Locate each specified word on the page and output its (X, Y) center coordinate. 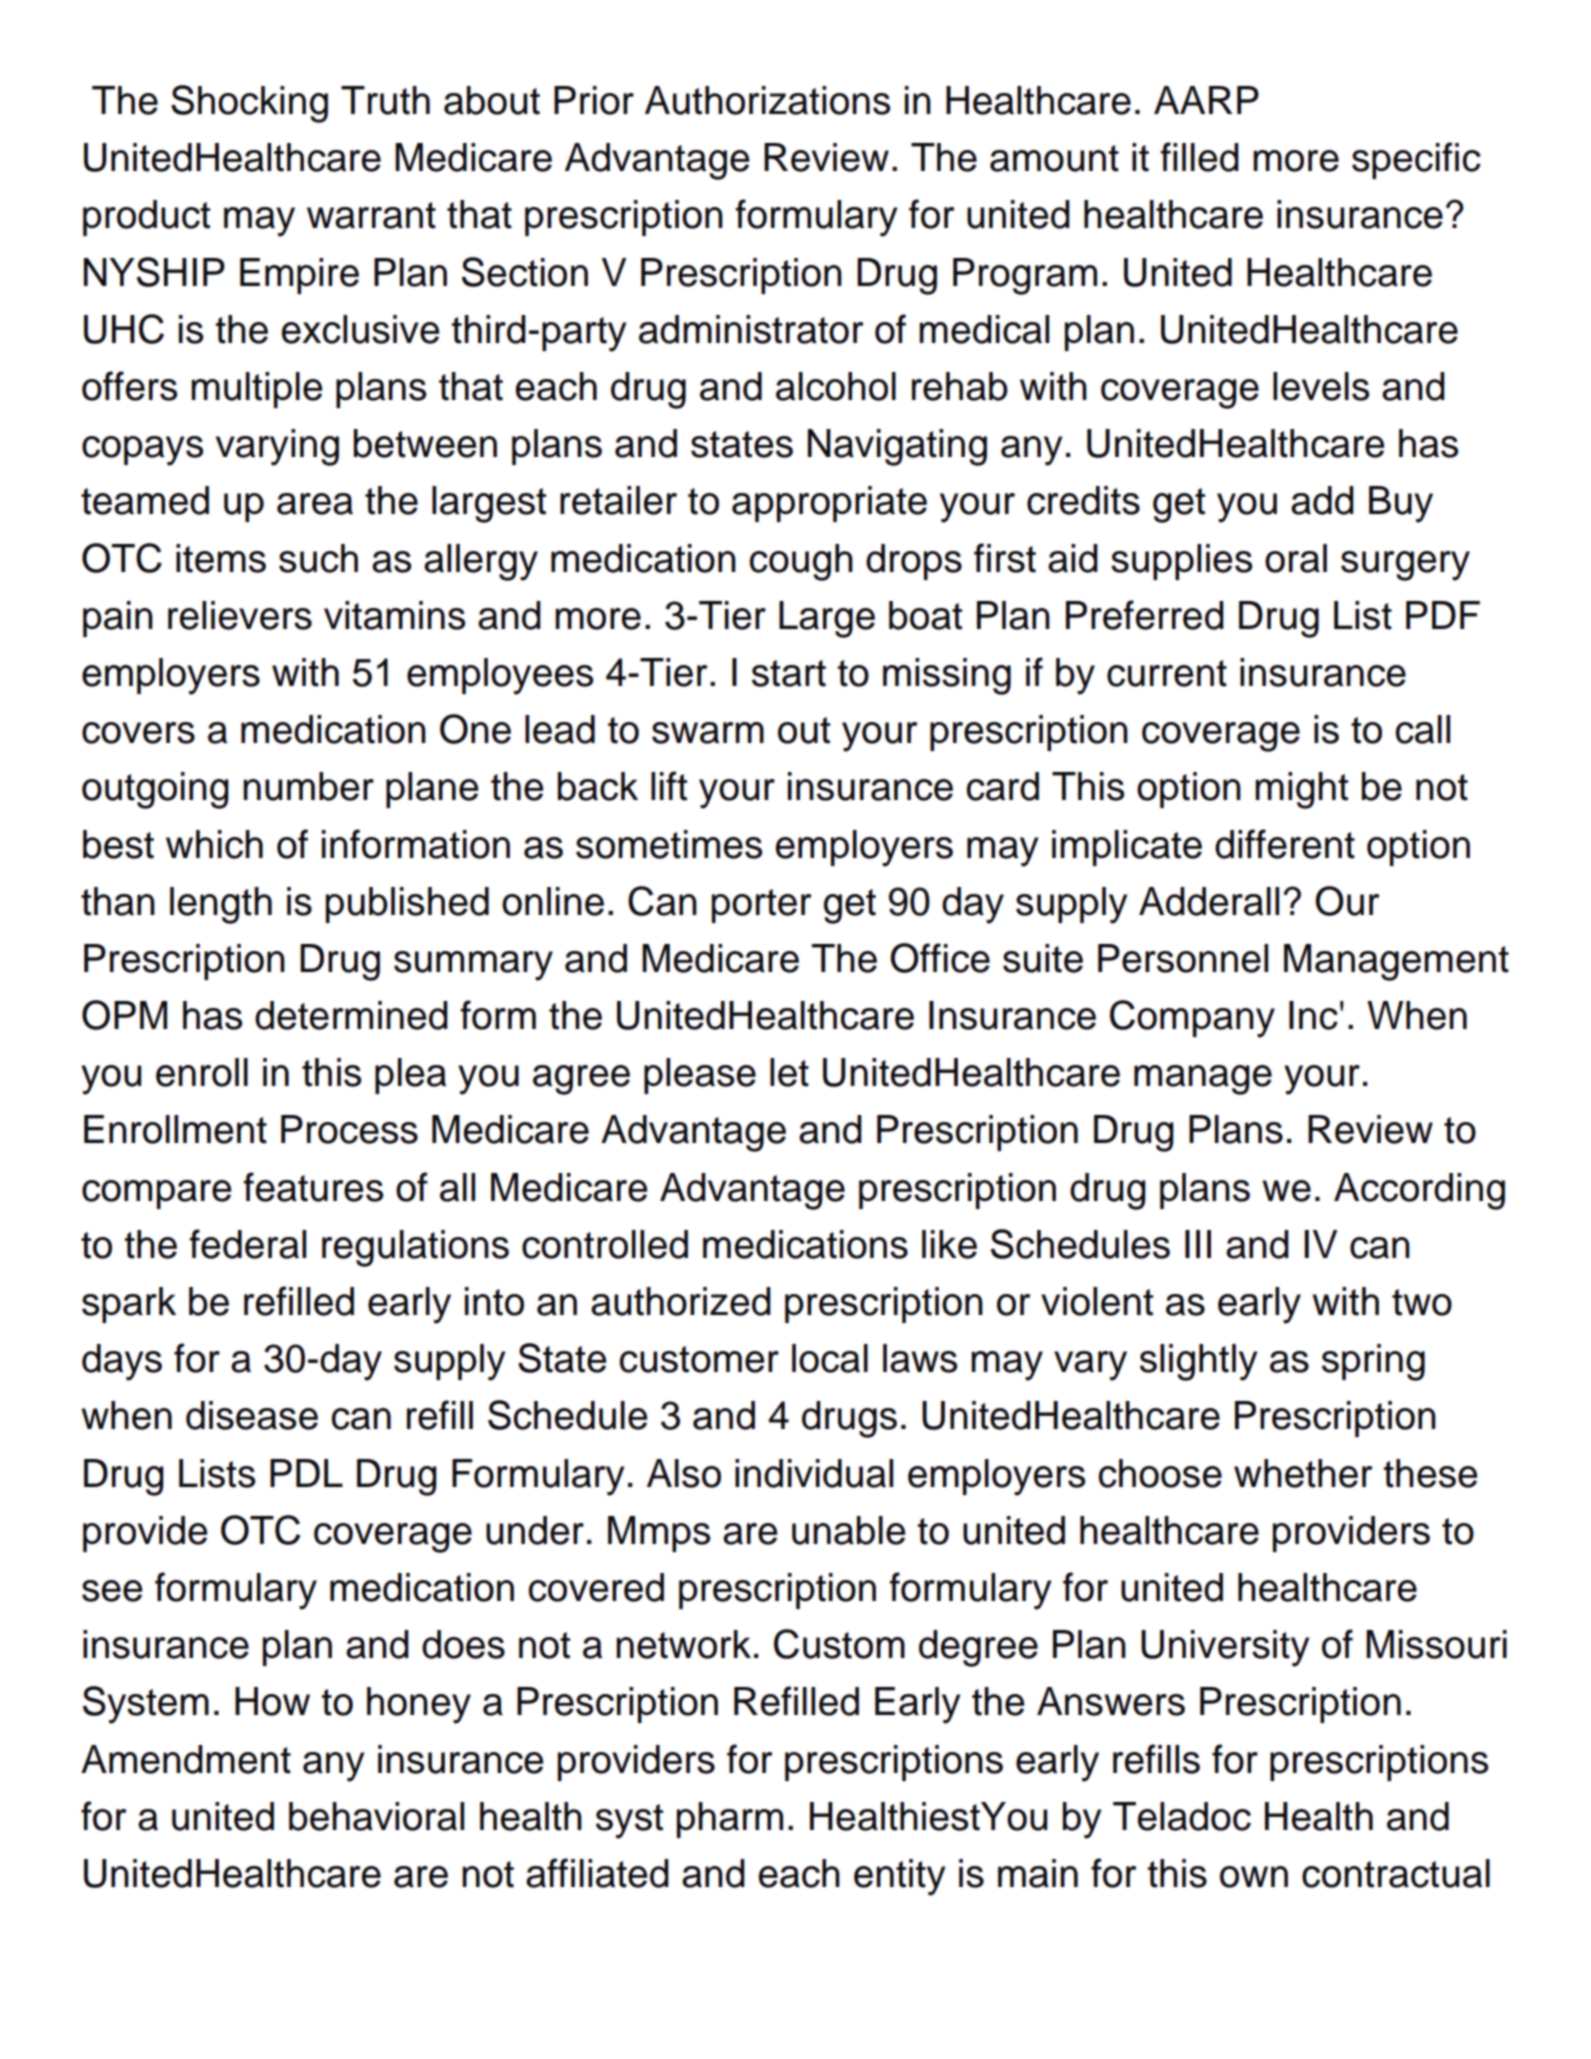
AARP (1206, 100)
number (308, 786)
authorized (681, 1301)
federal (247, 1244)
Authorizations (767, 100)
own (1254, 1877)
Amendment (186, 1759)
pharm (730, 1820)
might (1301, 790)
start (789, 673)
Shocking (249, 104)
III (1198, 1244)
